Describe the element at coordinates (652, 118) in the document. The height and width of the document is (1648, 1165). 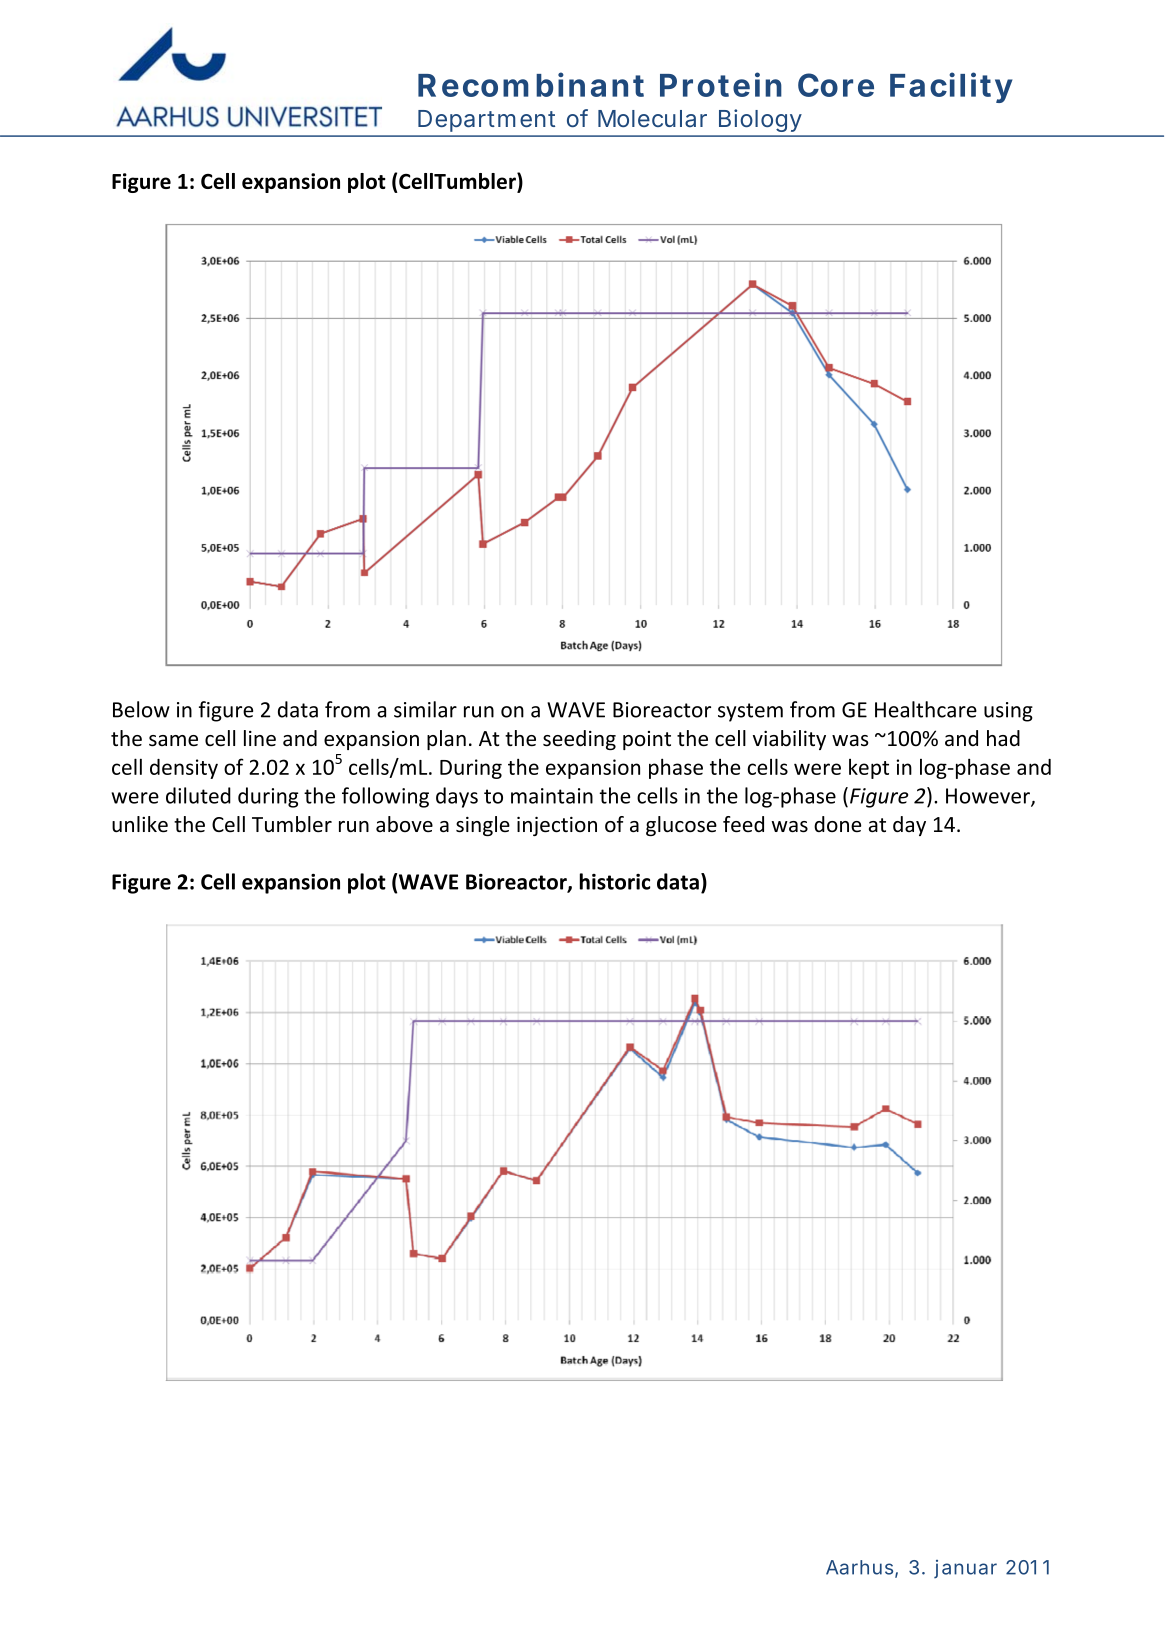
I see `Molecular` at that location.
